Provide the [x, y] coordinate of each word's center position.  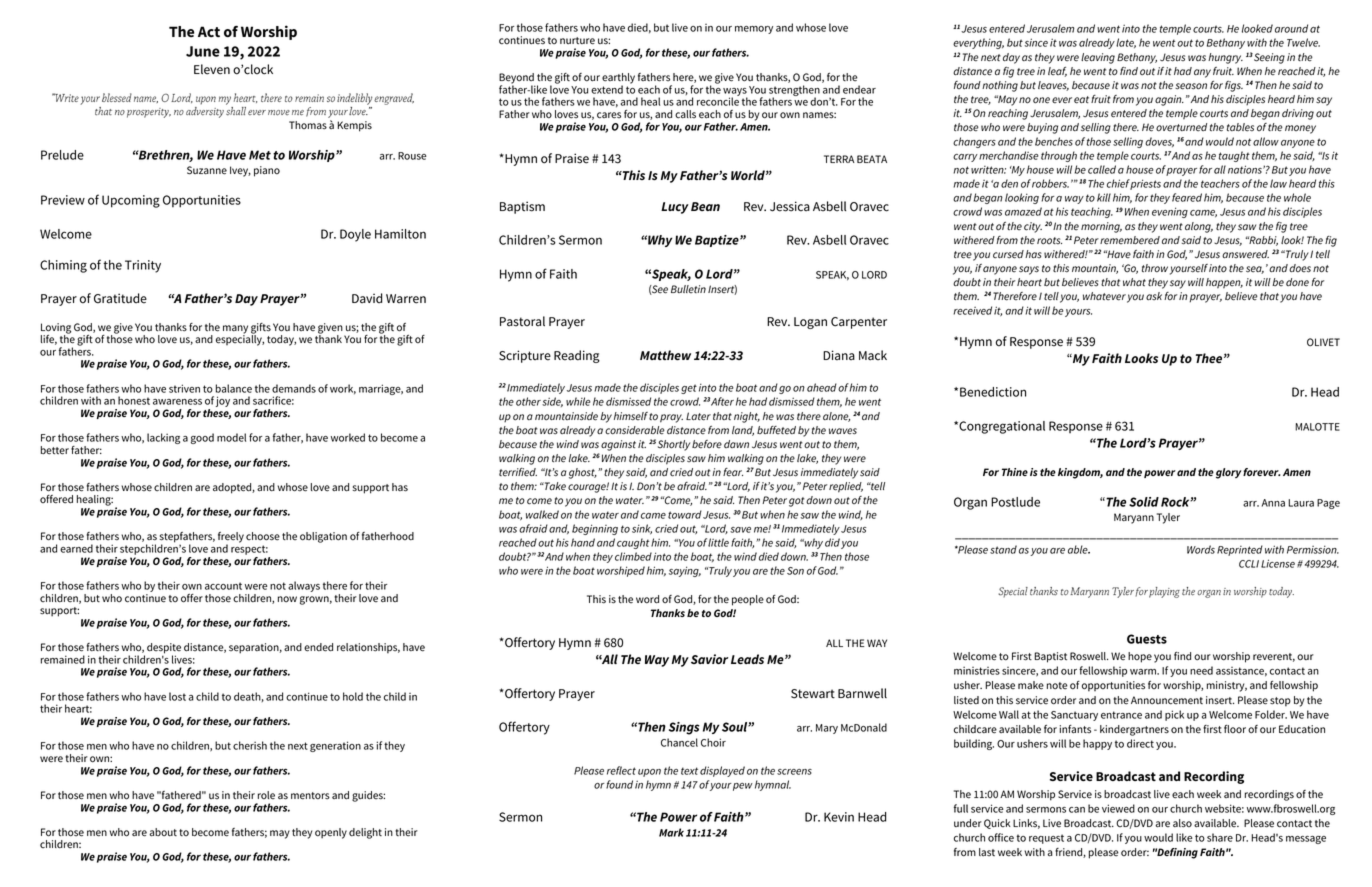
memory [754, 30]
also [1182, 823]
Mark [671, 832]
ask [1154, 296]
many [235, 330]
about [163, 832]
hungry [1225, 58]
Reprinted [1240, 550]
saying [685, 571]
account [223, 586]
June [203, 51]
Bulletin [688, 289]
